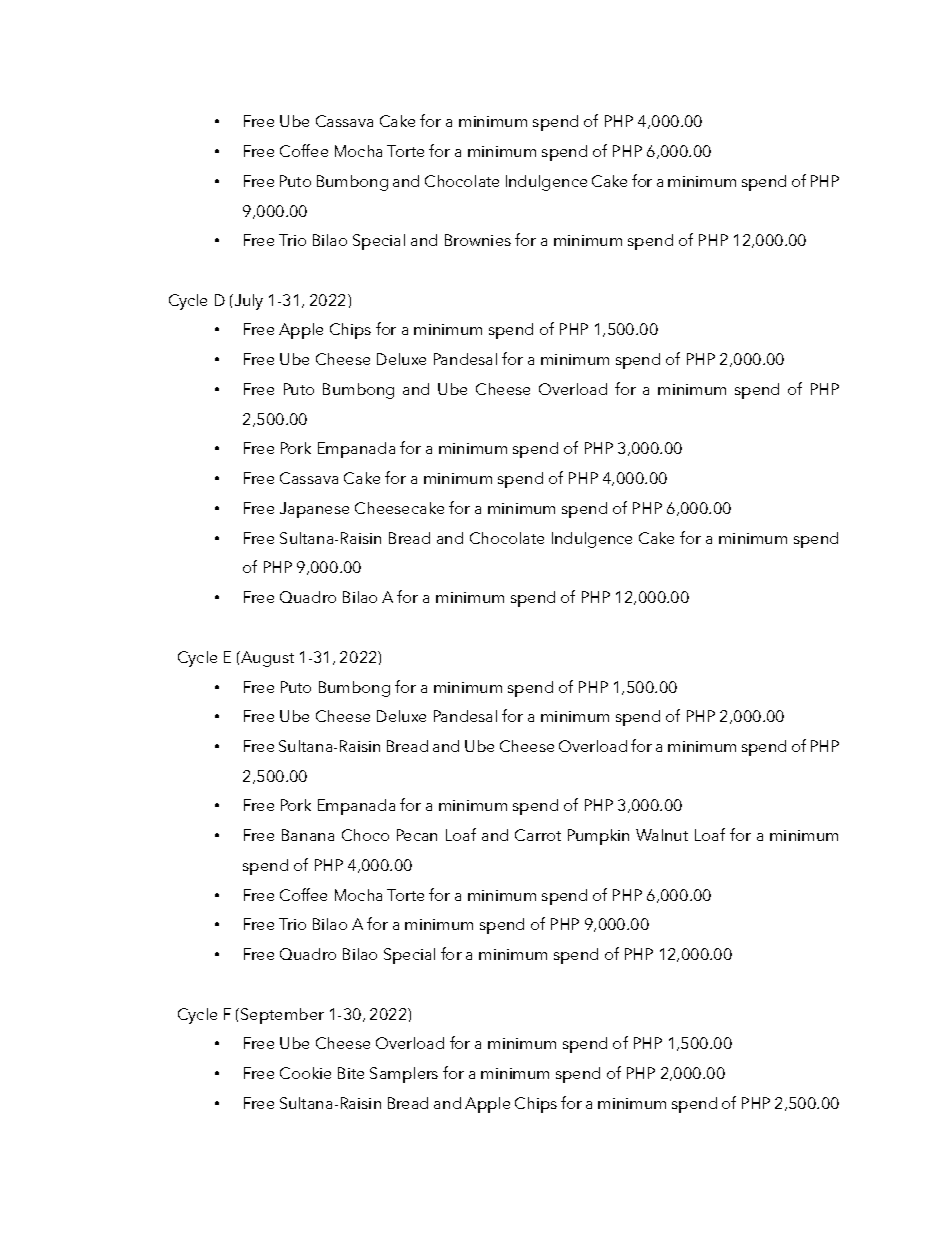 This screenshot has height=1233, width=952. I want to click on Bite, so click(351, 1073).
